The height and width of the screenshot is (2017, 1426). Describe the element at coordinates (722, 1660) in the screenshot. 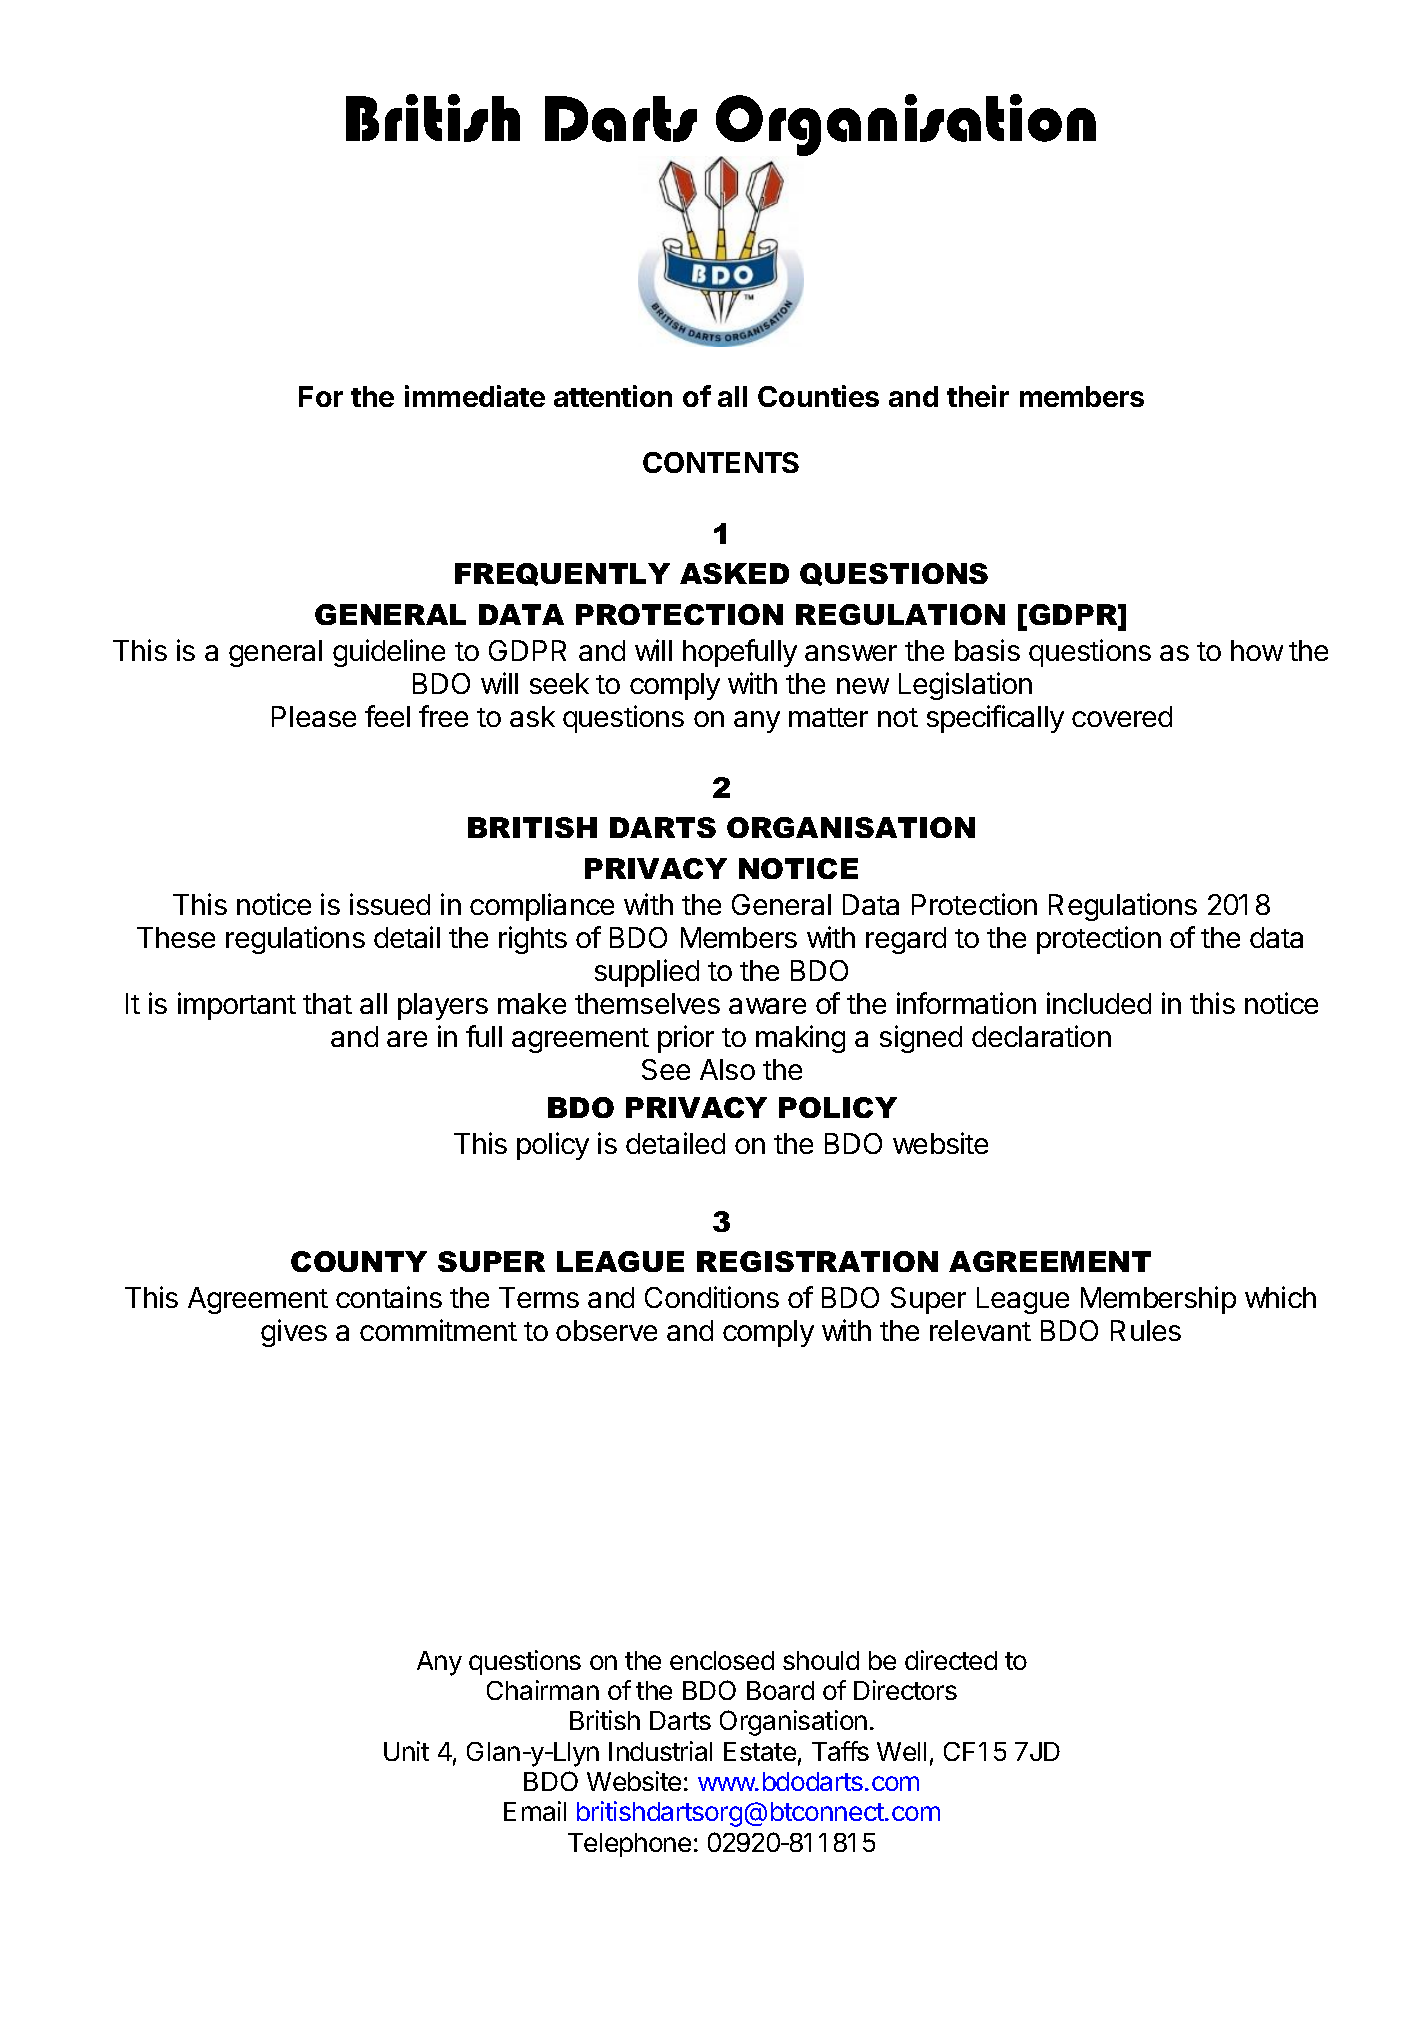

I see `enclosed` at that location.
